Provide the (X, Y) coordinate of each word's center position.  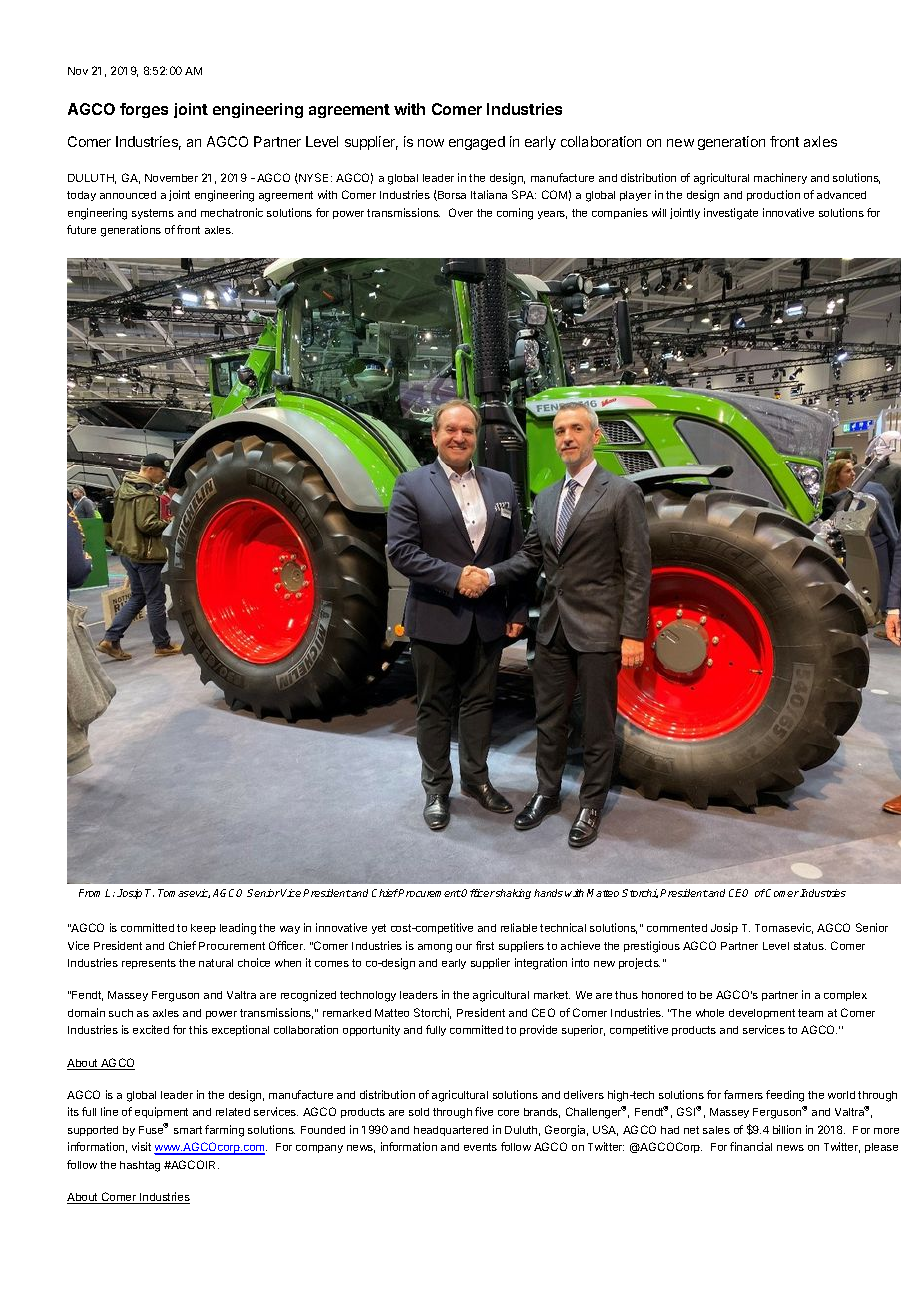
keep (203, 929)
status (810, 946)
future (81, 229)
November (171, 178)
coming (515, 214)
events (480, 1147)
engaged (477, 143)
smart (188, 1130)
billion (787, 1129)
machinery (780, 178)
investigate (731, 214)
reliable (519, 927)
